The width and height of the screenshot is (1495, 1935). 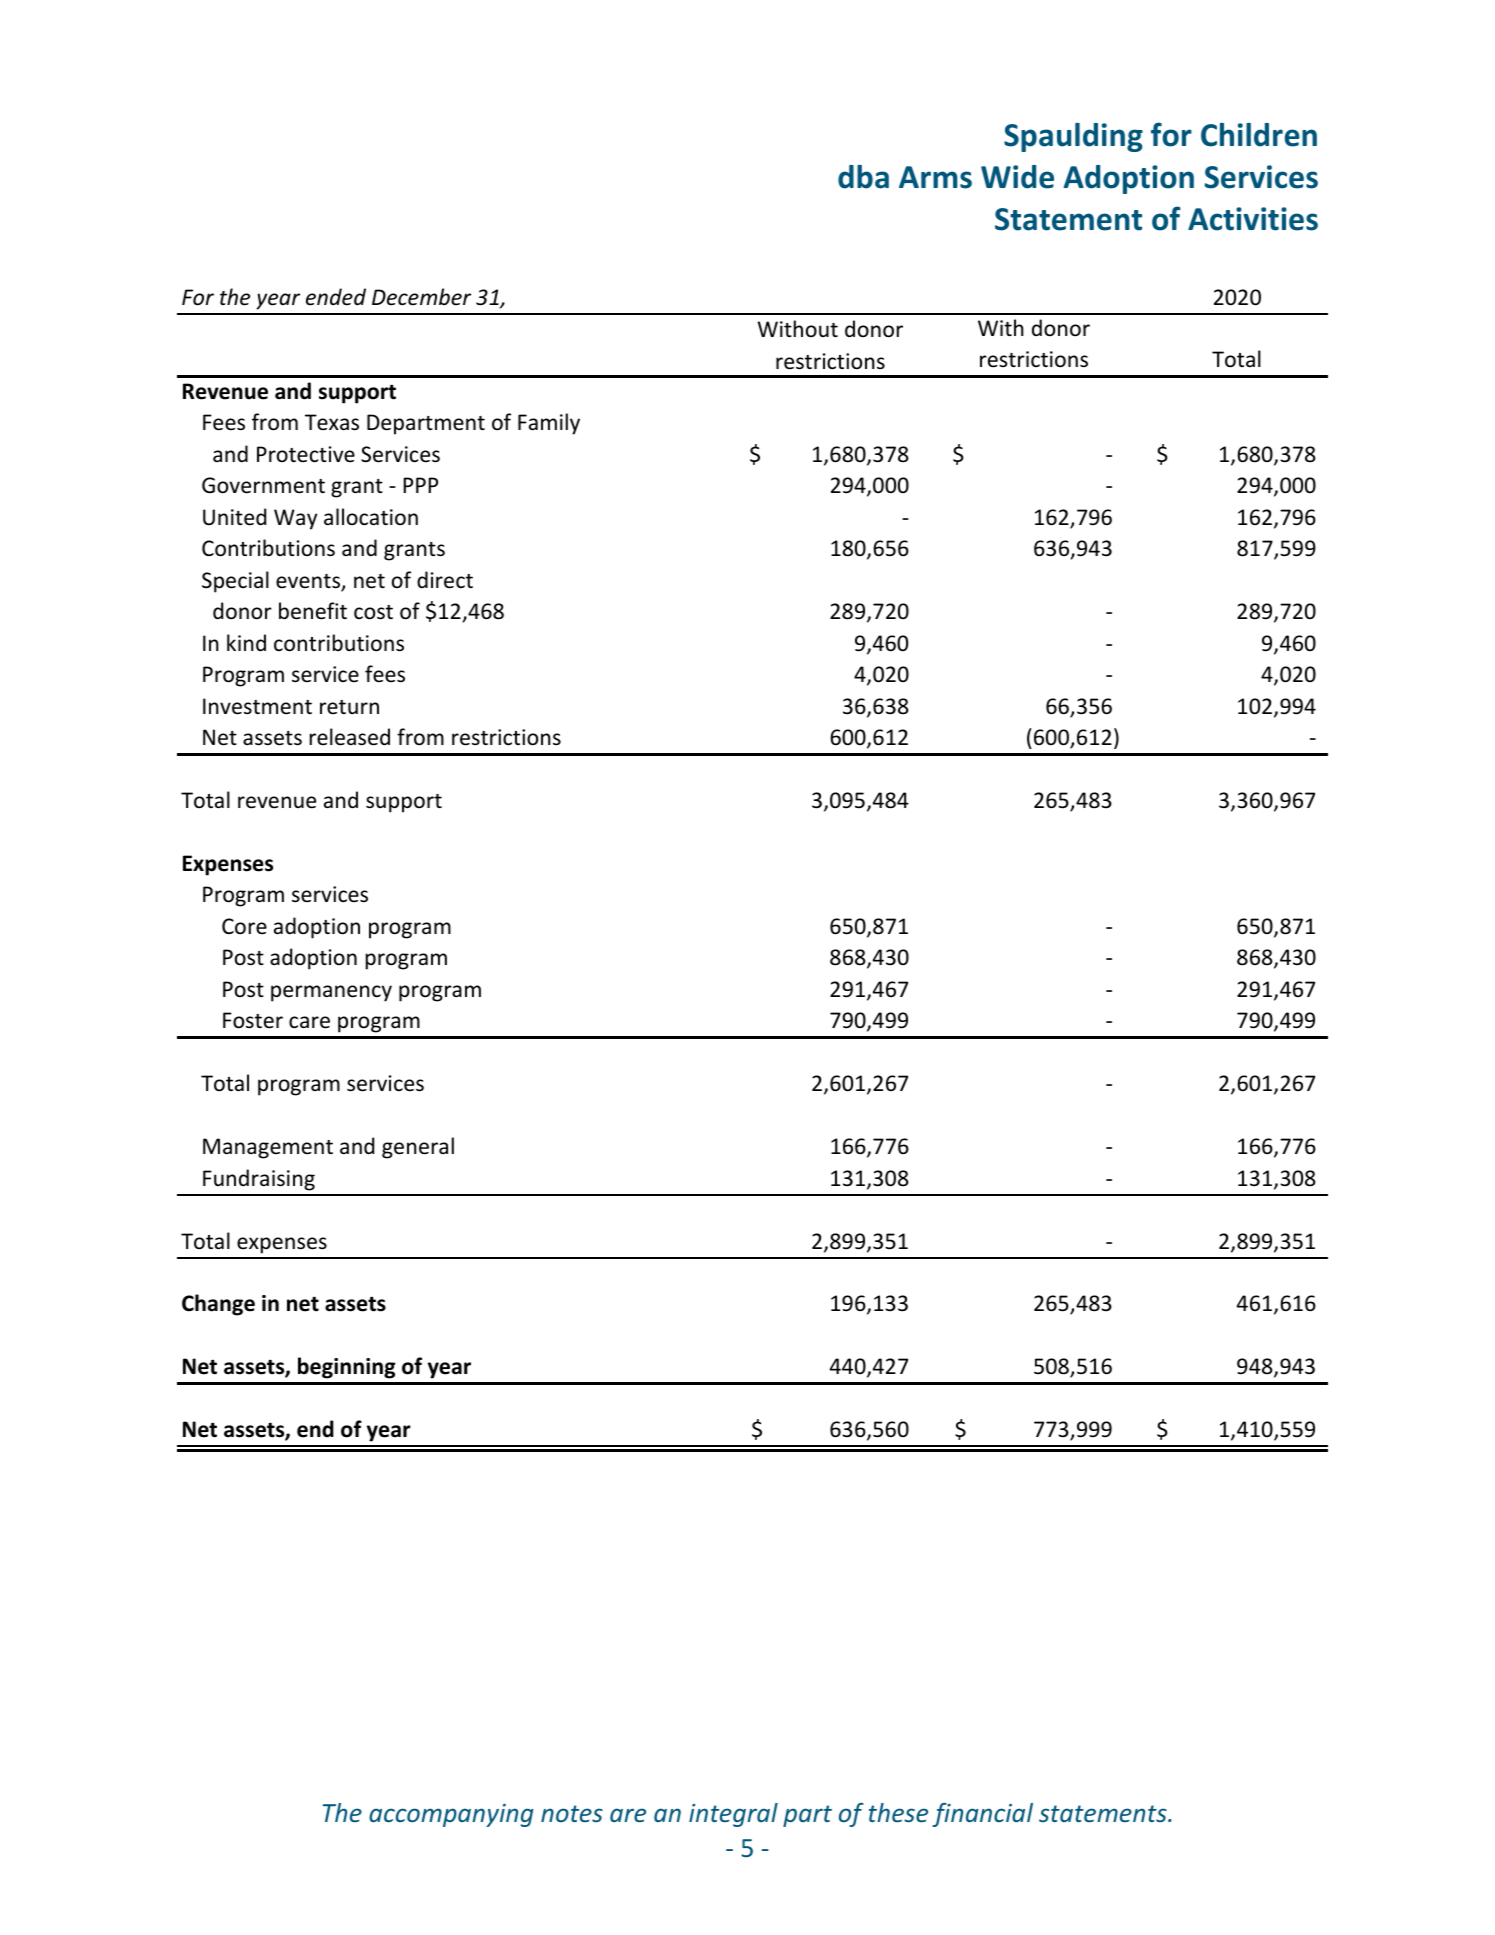 What do you see at coordinates (982, 1815) in the screenshot?
I see `financial` at bounding box center [982, 1815].
